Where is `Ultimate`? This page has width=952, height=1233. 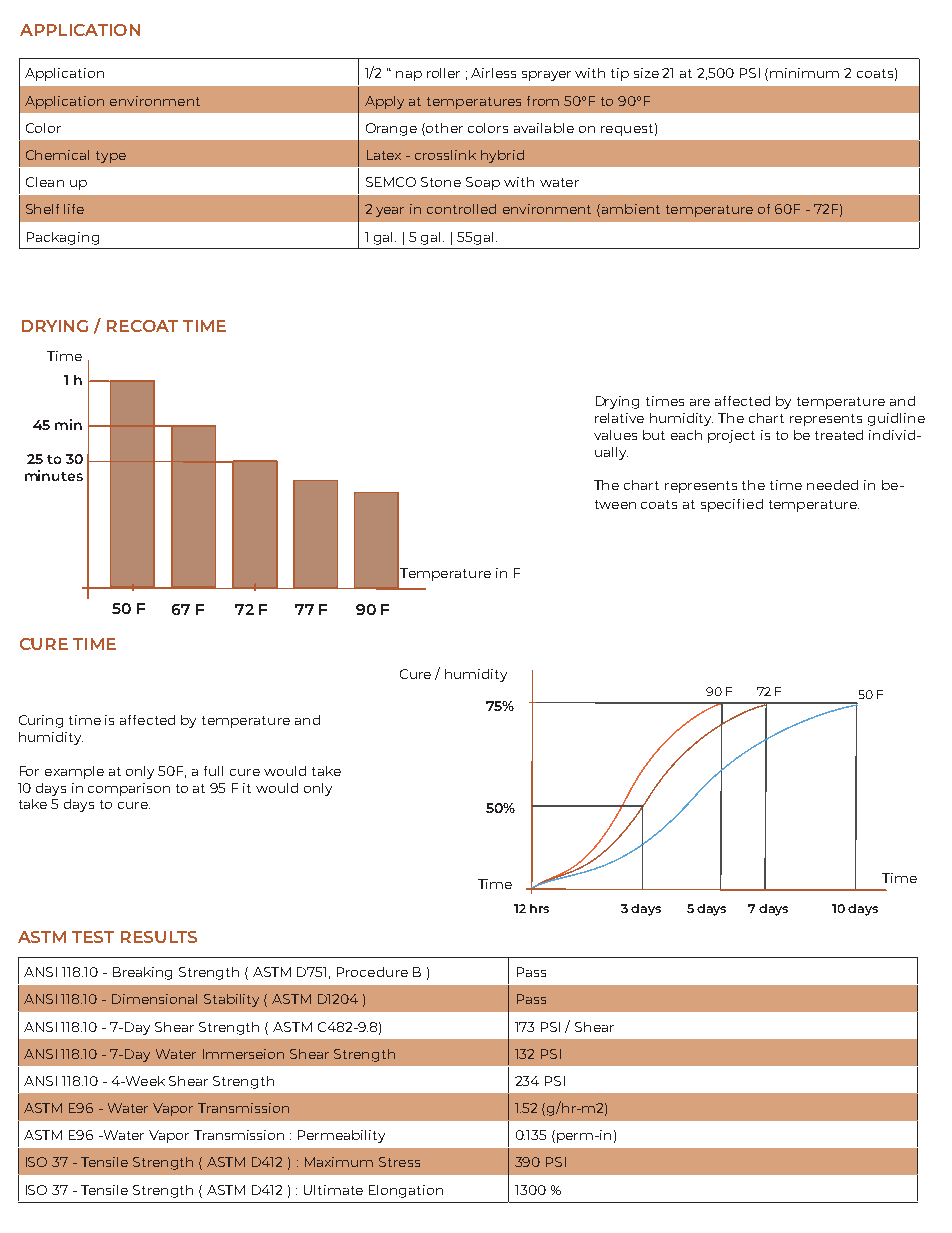
Ultimate is located at coordinates (333, 1190).
